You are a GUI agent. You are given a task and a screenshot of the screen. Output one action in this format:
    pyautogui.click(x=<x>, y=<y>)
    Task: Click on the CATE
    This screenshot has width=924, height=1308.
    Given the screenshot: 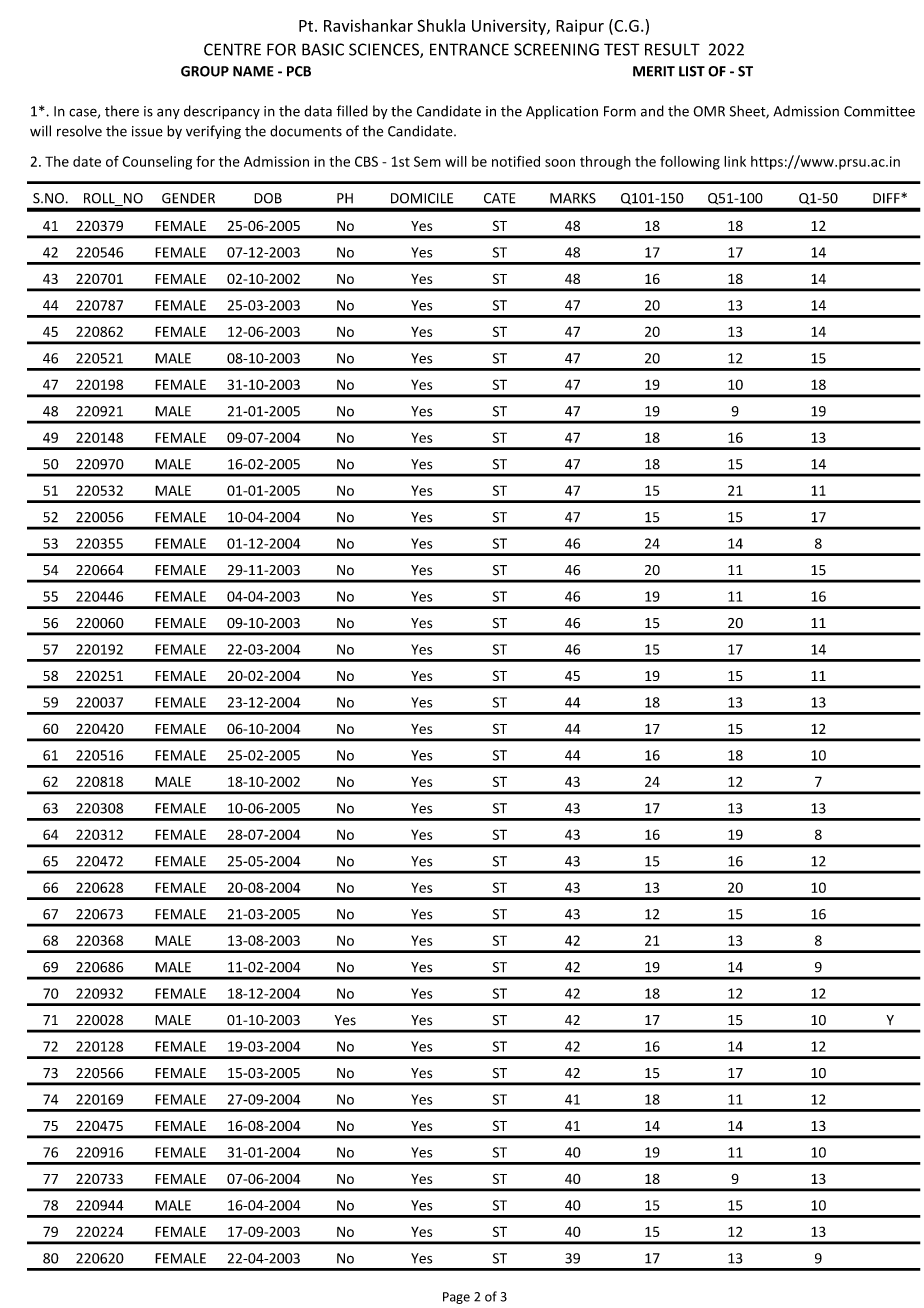 What is the action you would take?
    pyautogui.click(x=499, y=198)
